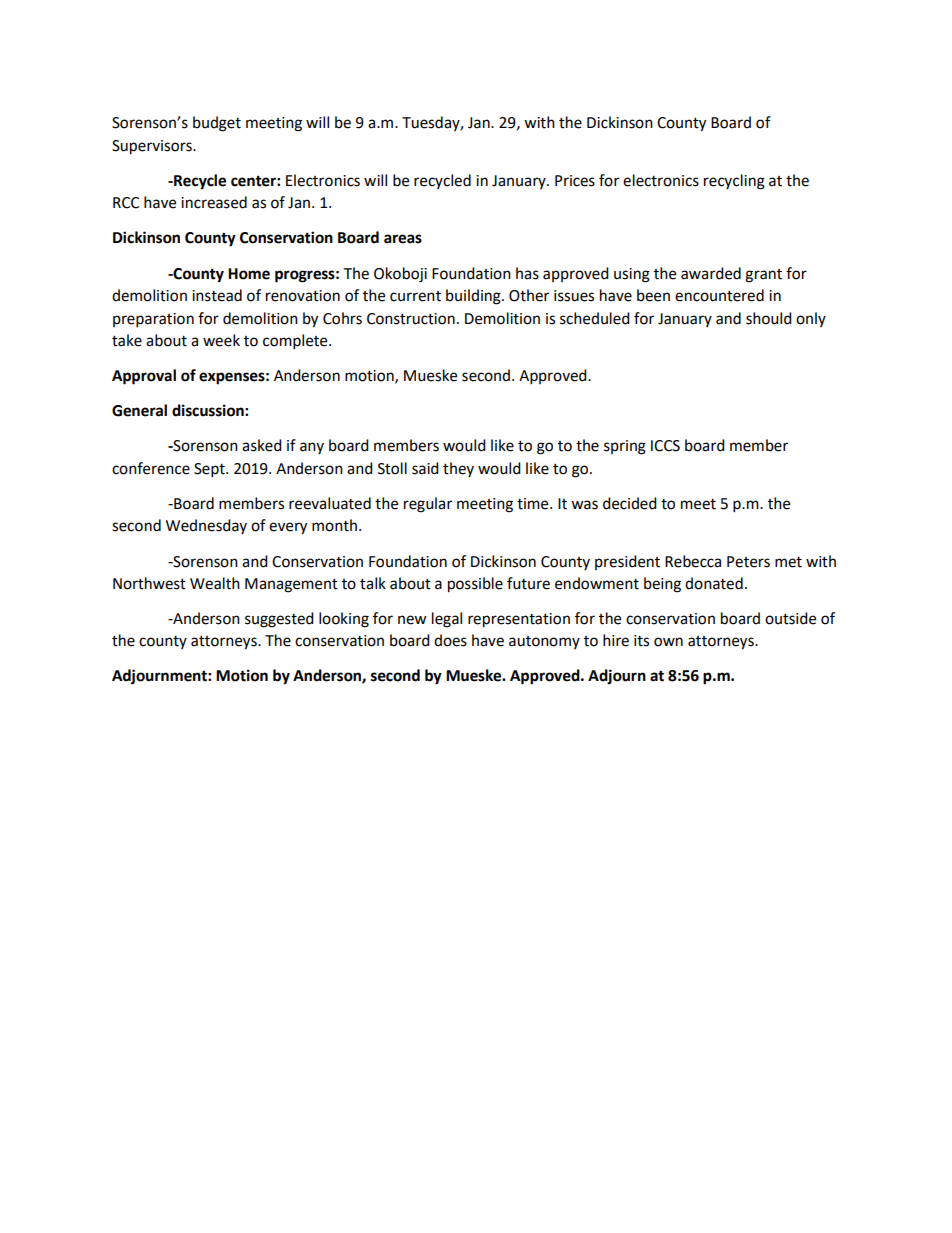  What do you see at coordinates (790, 618) in the document?
I see `outside` at bounding box center [790, 618].
